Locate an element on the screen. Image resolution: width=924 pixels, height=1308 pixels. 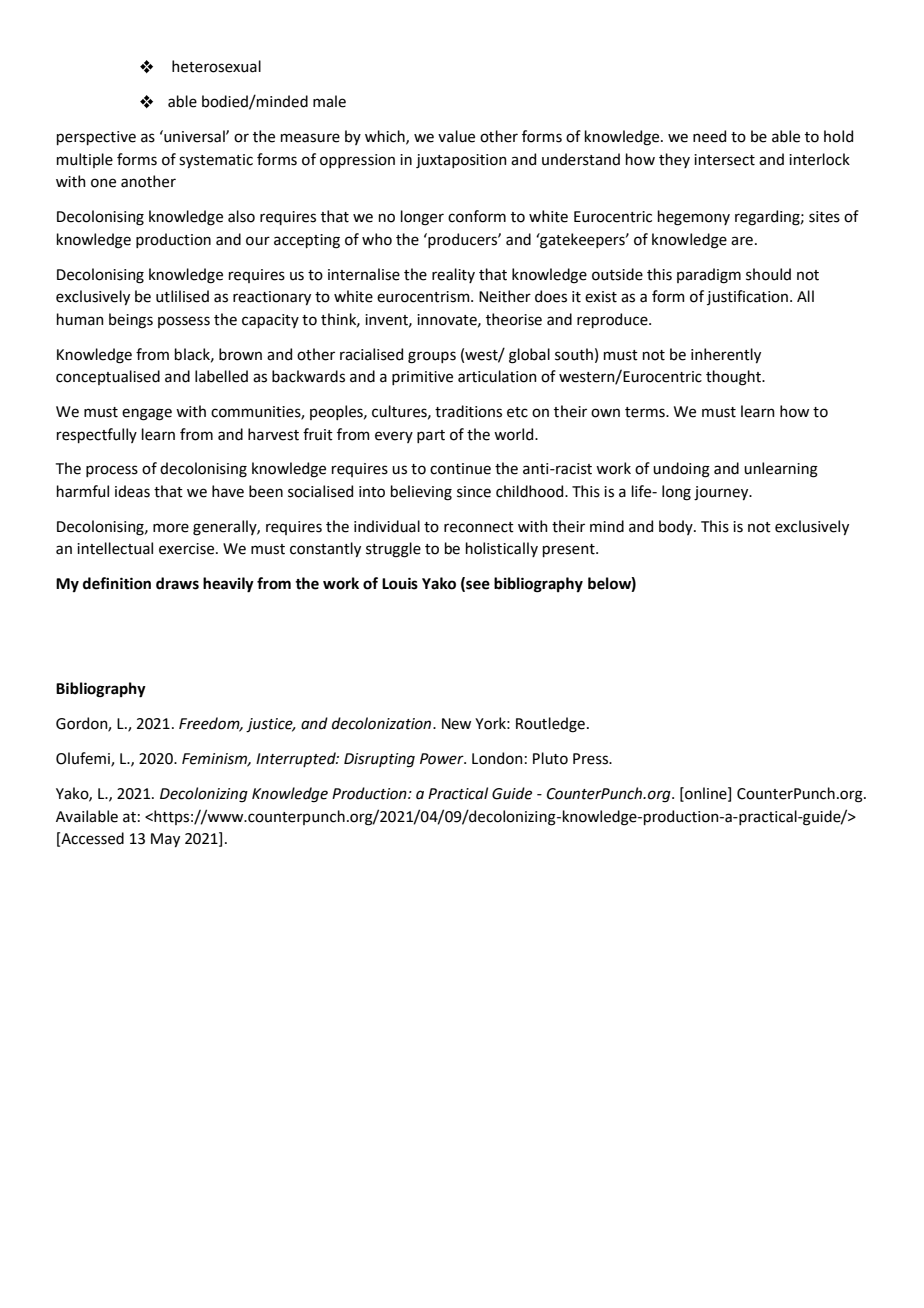
Power is located at coordinates (443, 759).
